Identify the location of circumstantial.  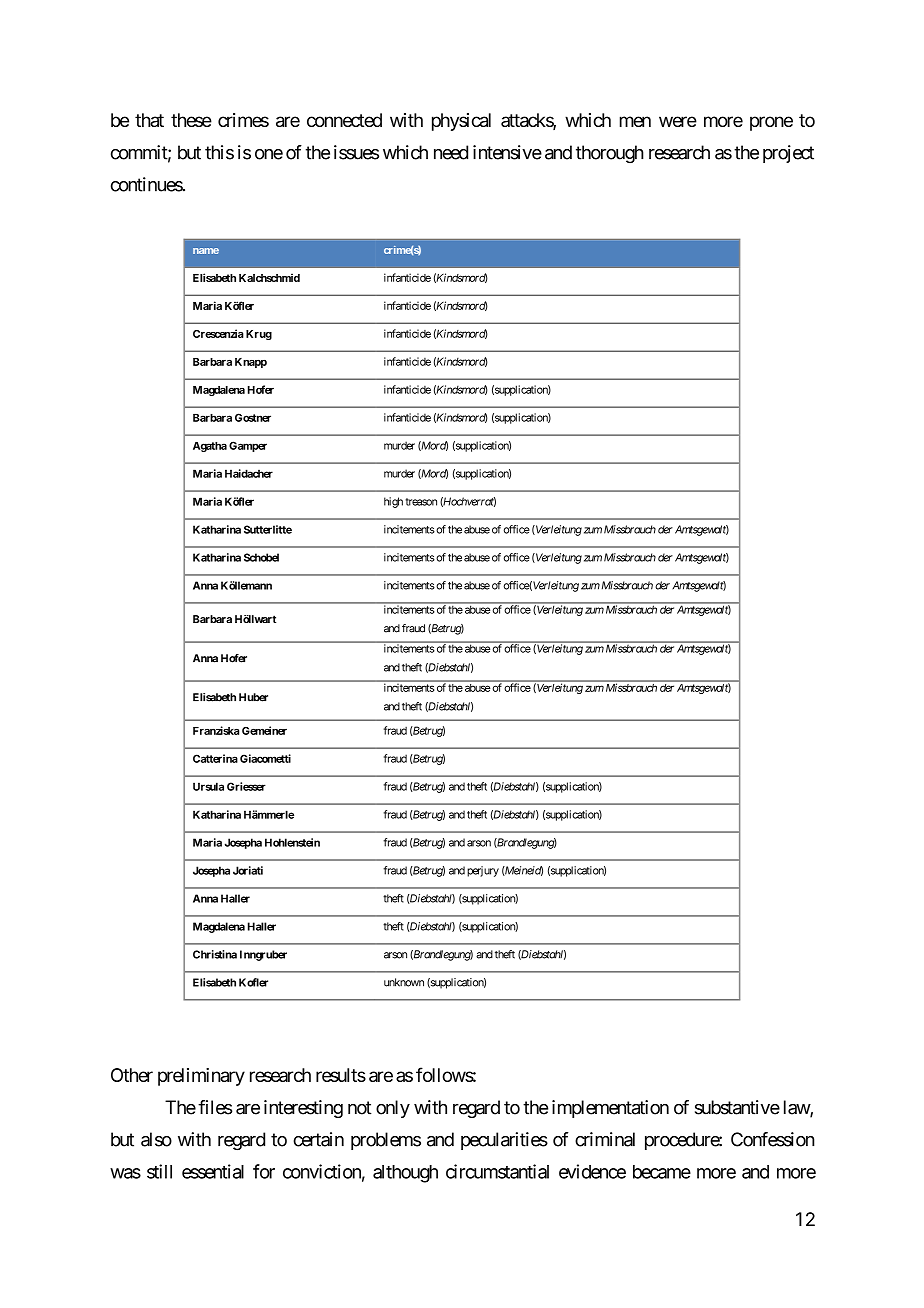
(497, 1171).
